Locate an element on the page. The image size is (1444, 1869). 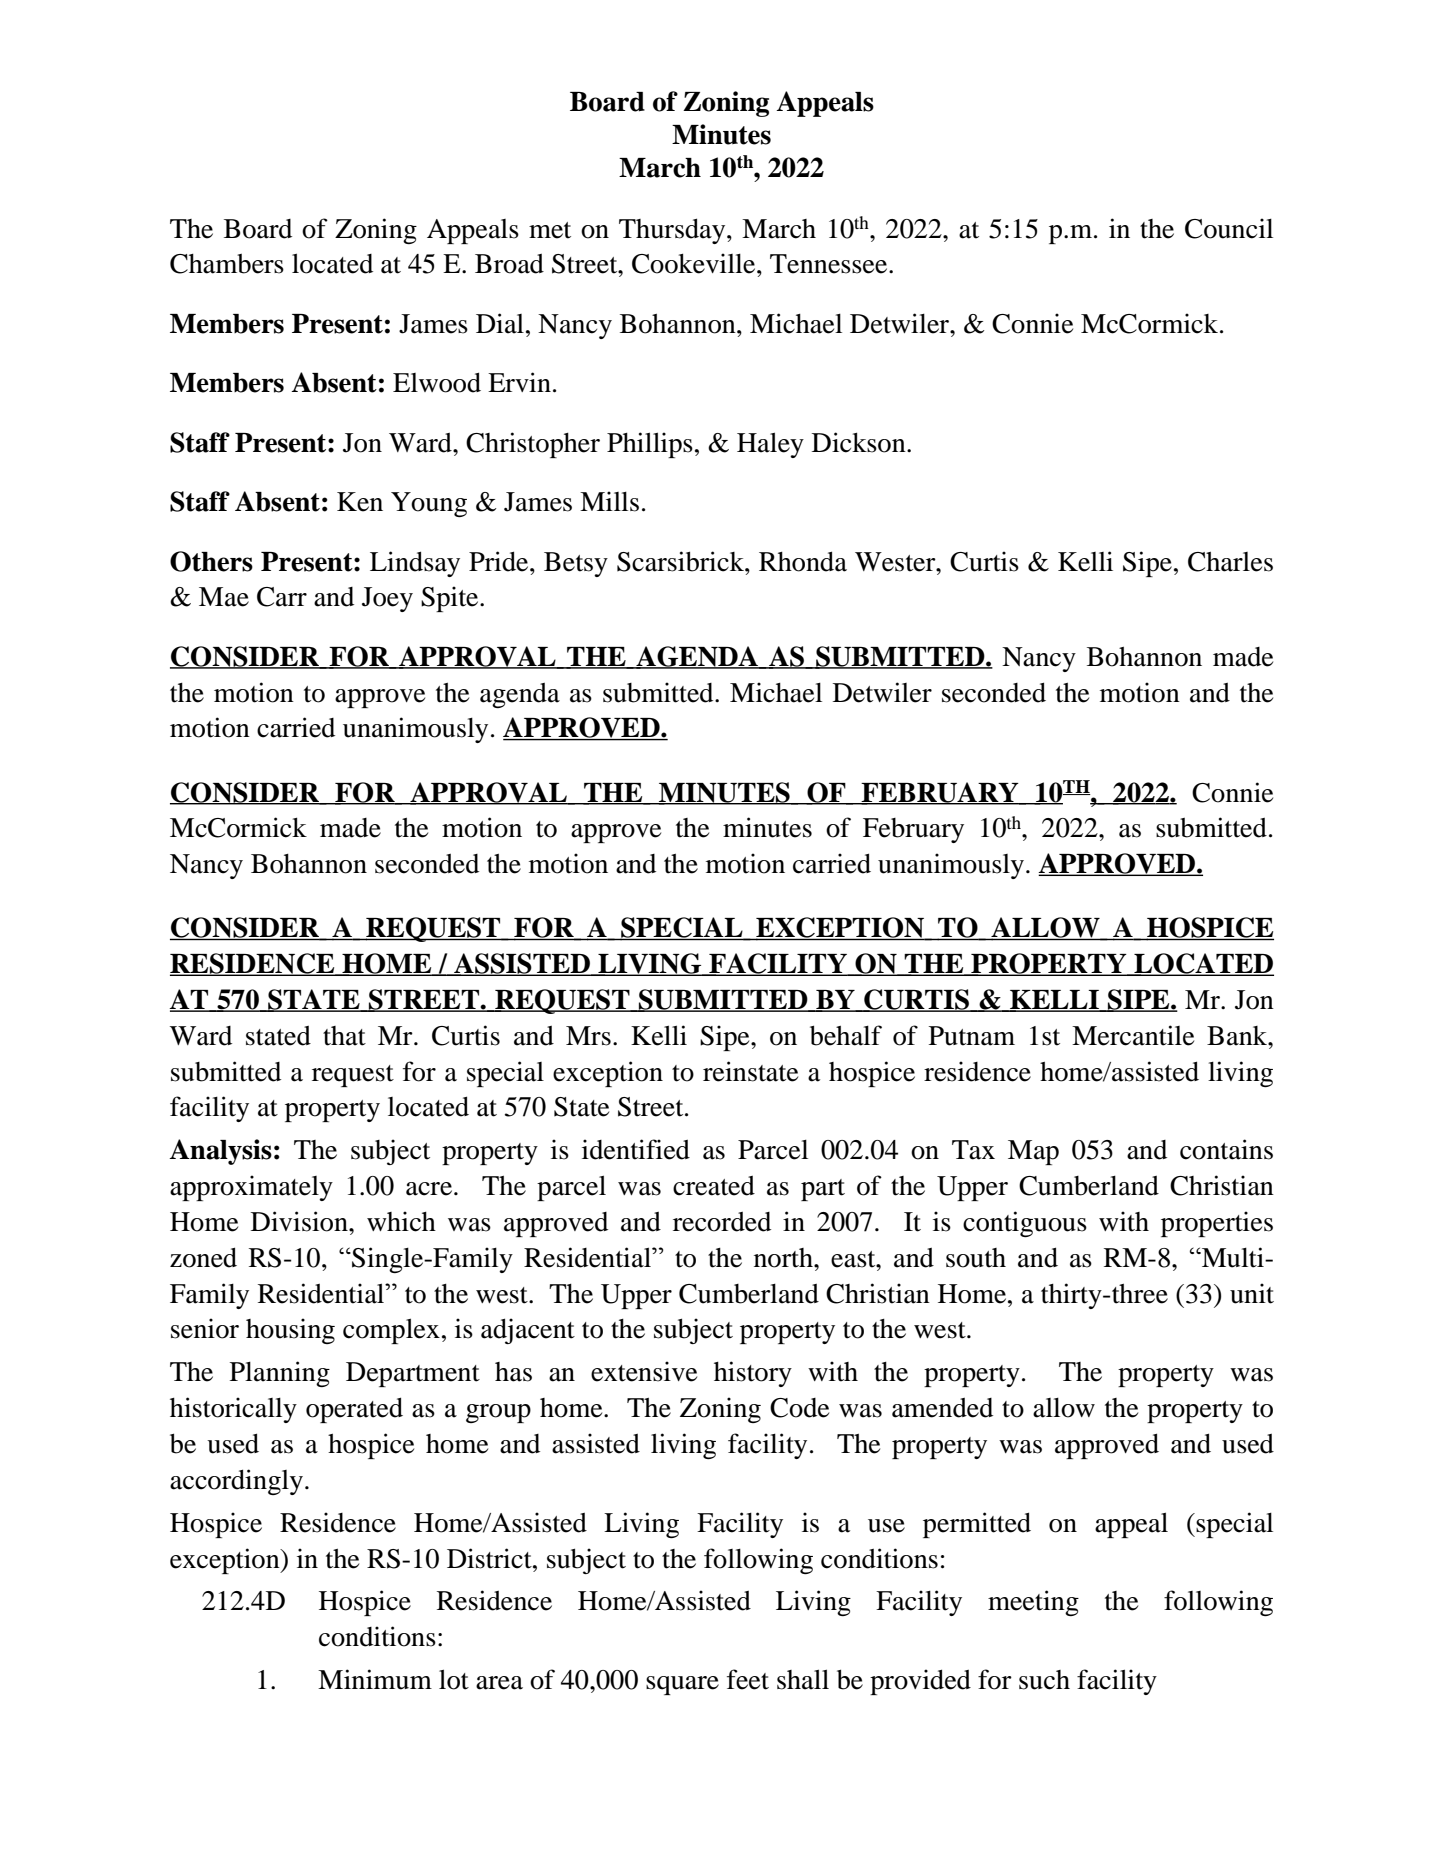
Council is located at coordinates (1229, 228).
